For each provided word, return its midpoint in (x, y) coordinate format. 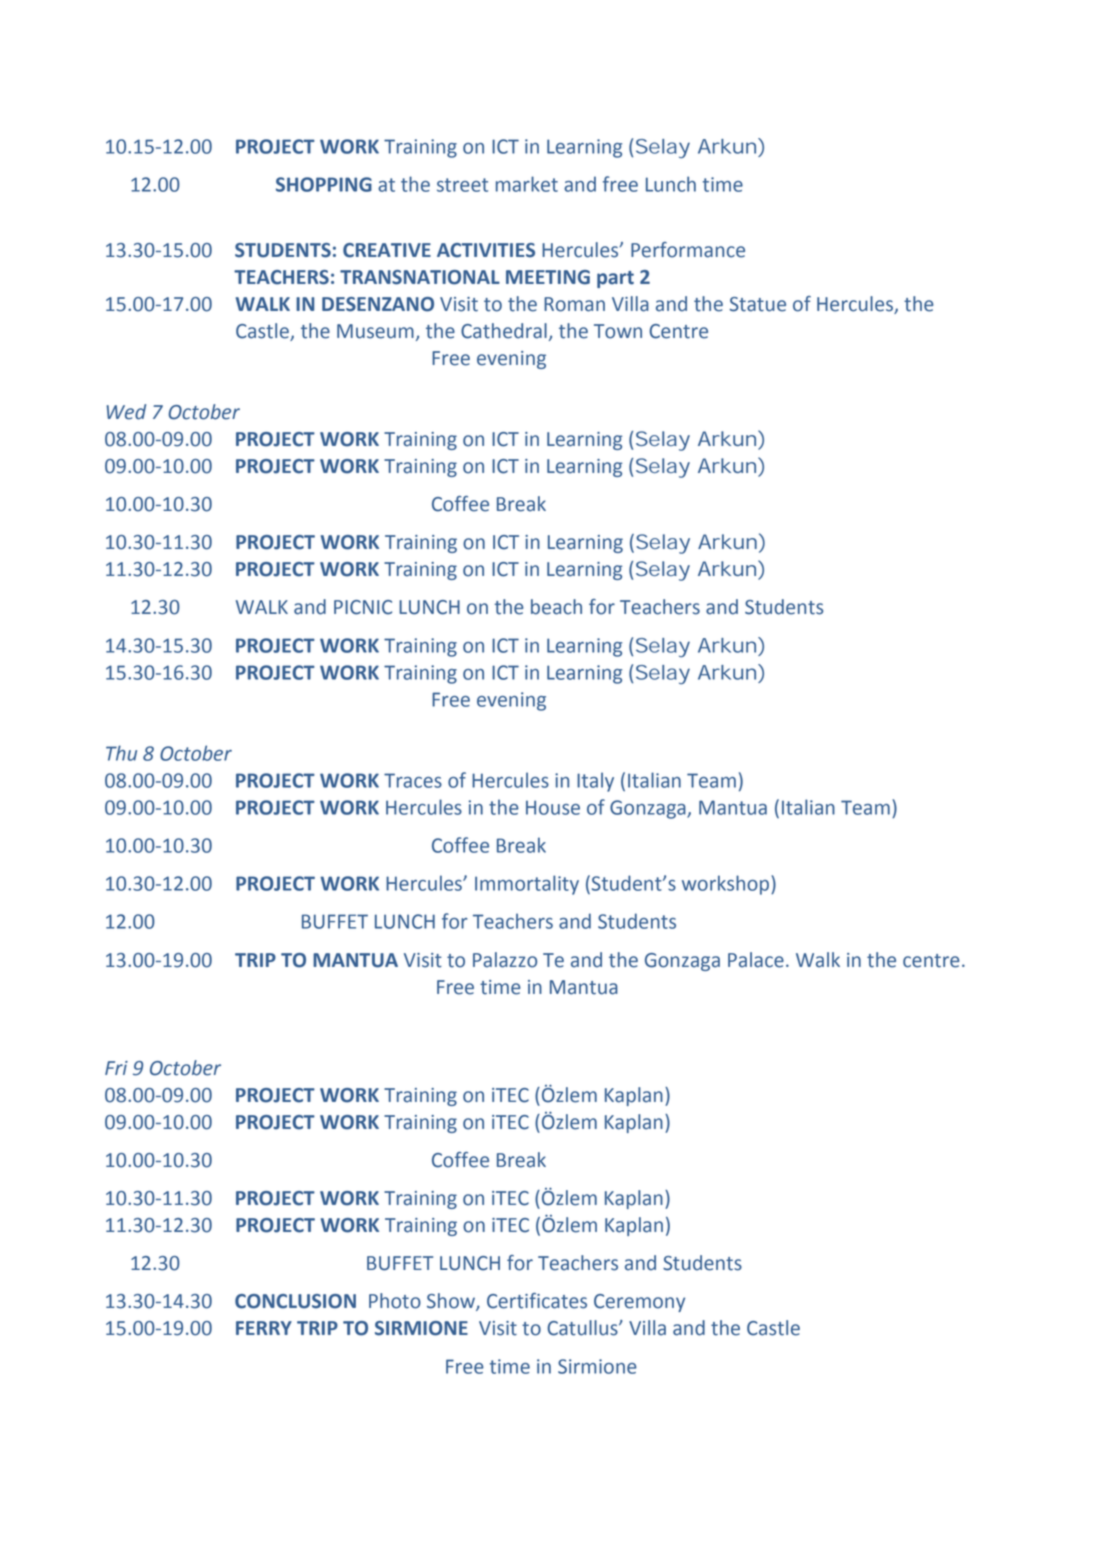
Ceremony (639, 1303)
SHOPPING (324, 184)
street (462, 185)
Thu (121, 753)
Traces (413, 780)
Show (452, 1302)
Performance (688, 250)
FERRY (264, 1328)
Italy (595, 782)
